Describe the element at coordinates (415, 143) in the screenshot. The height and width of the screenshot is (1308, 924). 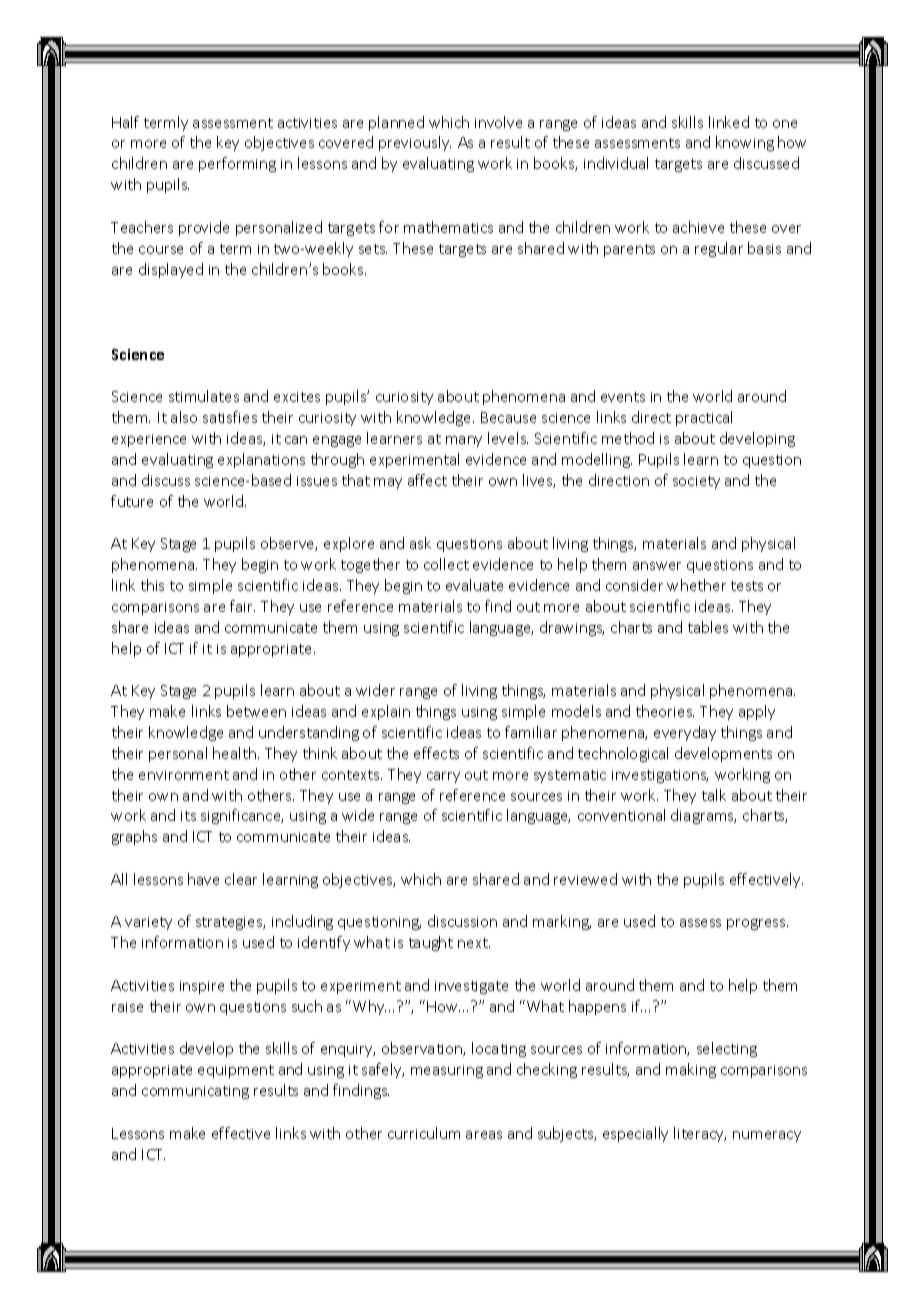
I see `previously` at that location.
